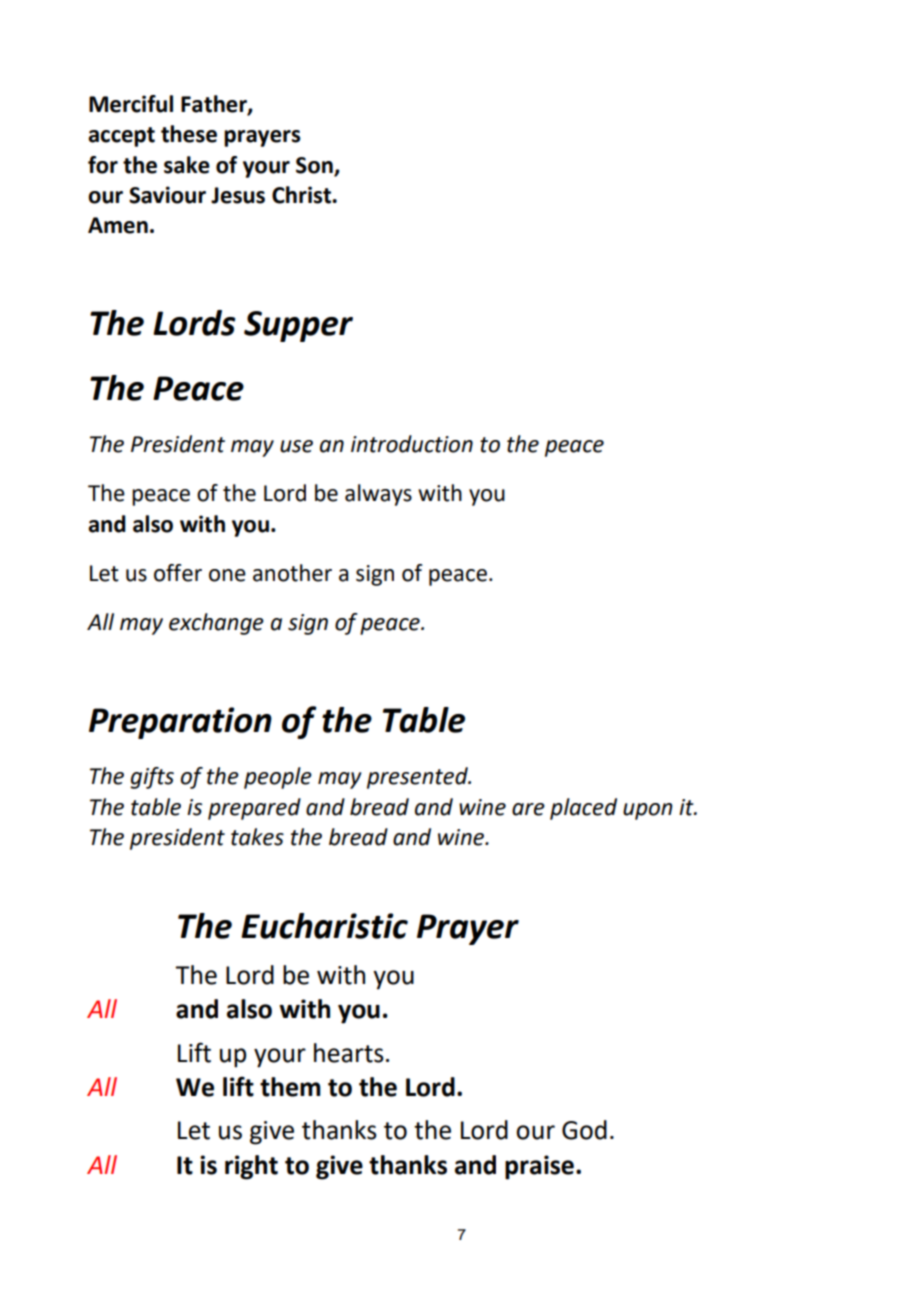  I want to click on right, so click(251, 1167).
